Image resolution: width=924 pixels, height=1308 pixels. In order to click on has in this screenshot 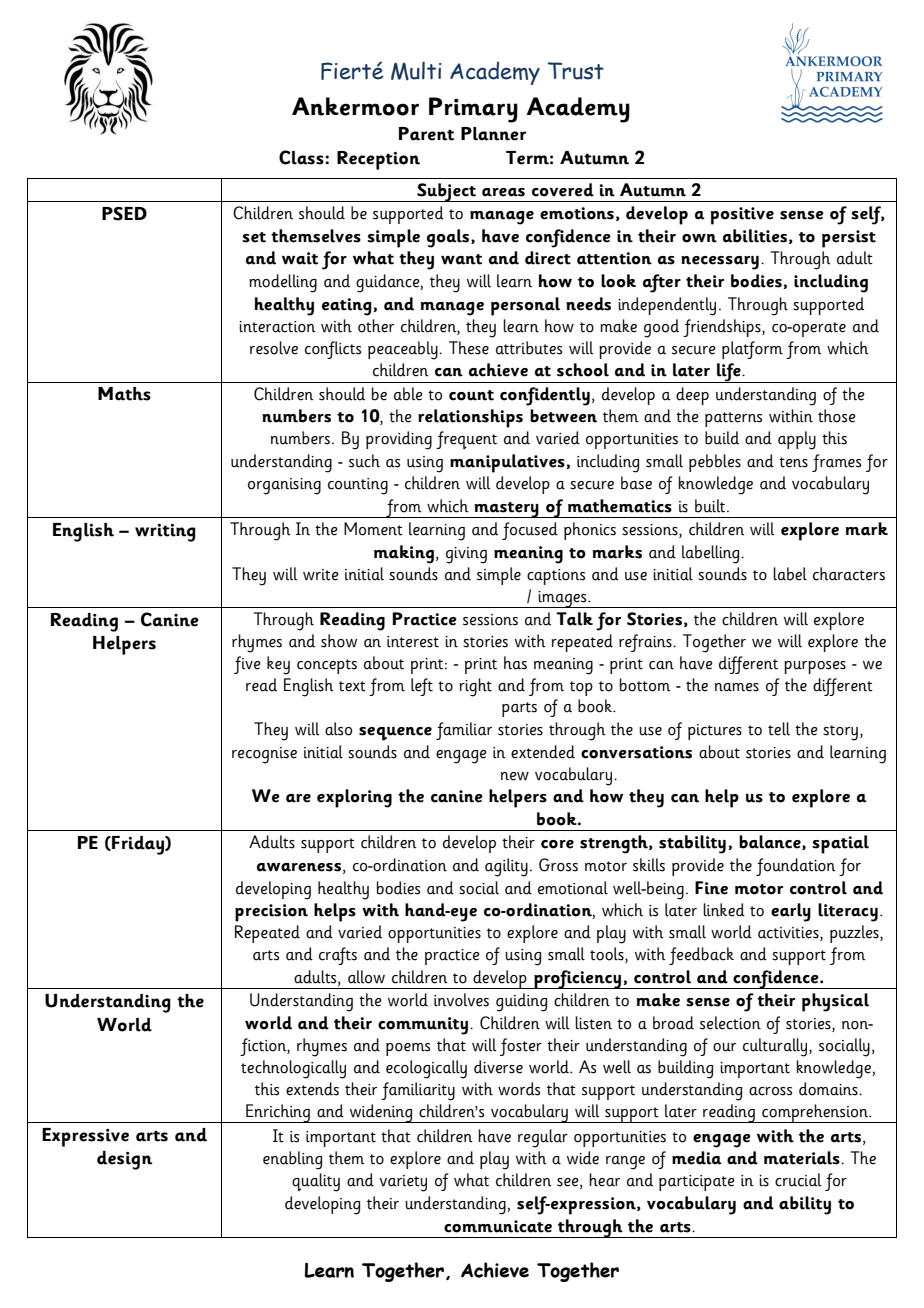, I will do `click(515, 663)`.
